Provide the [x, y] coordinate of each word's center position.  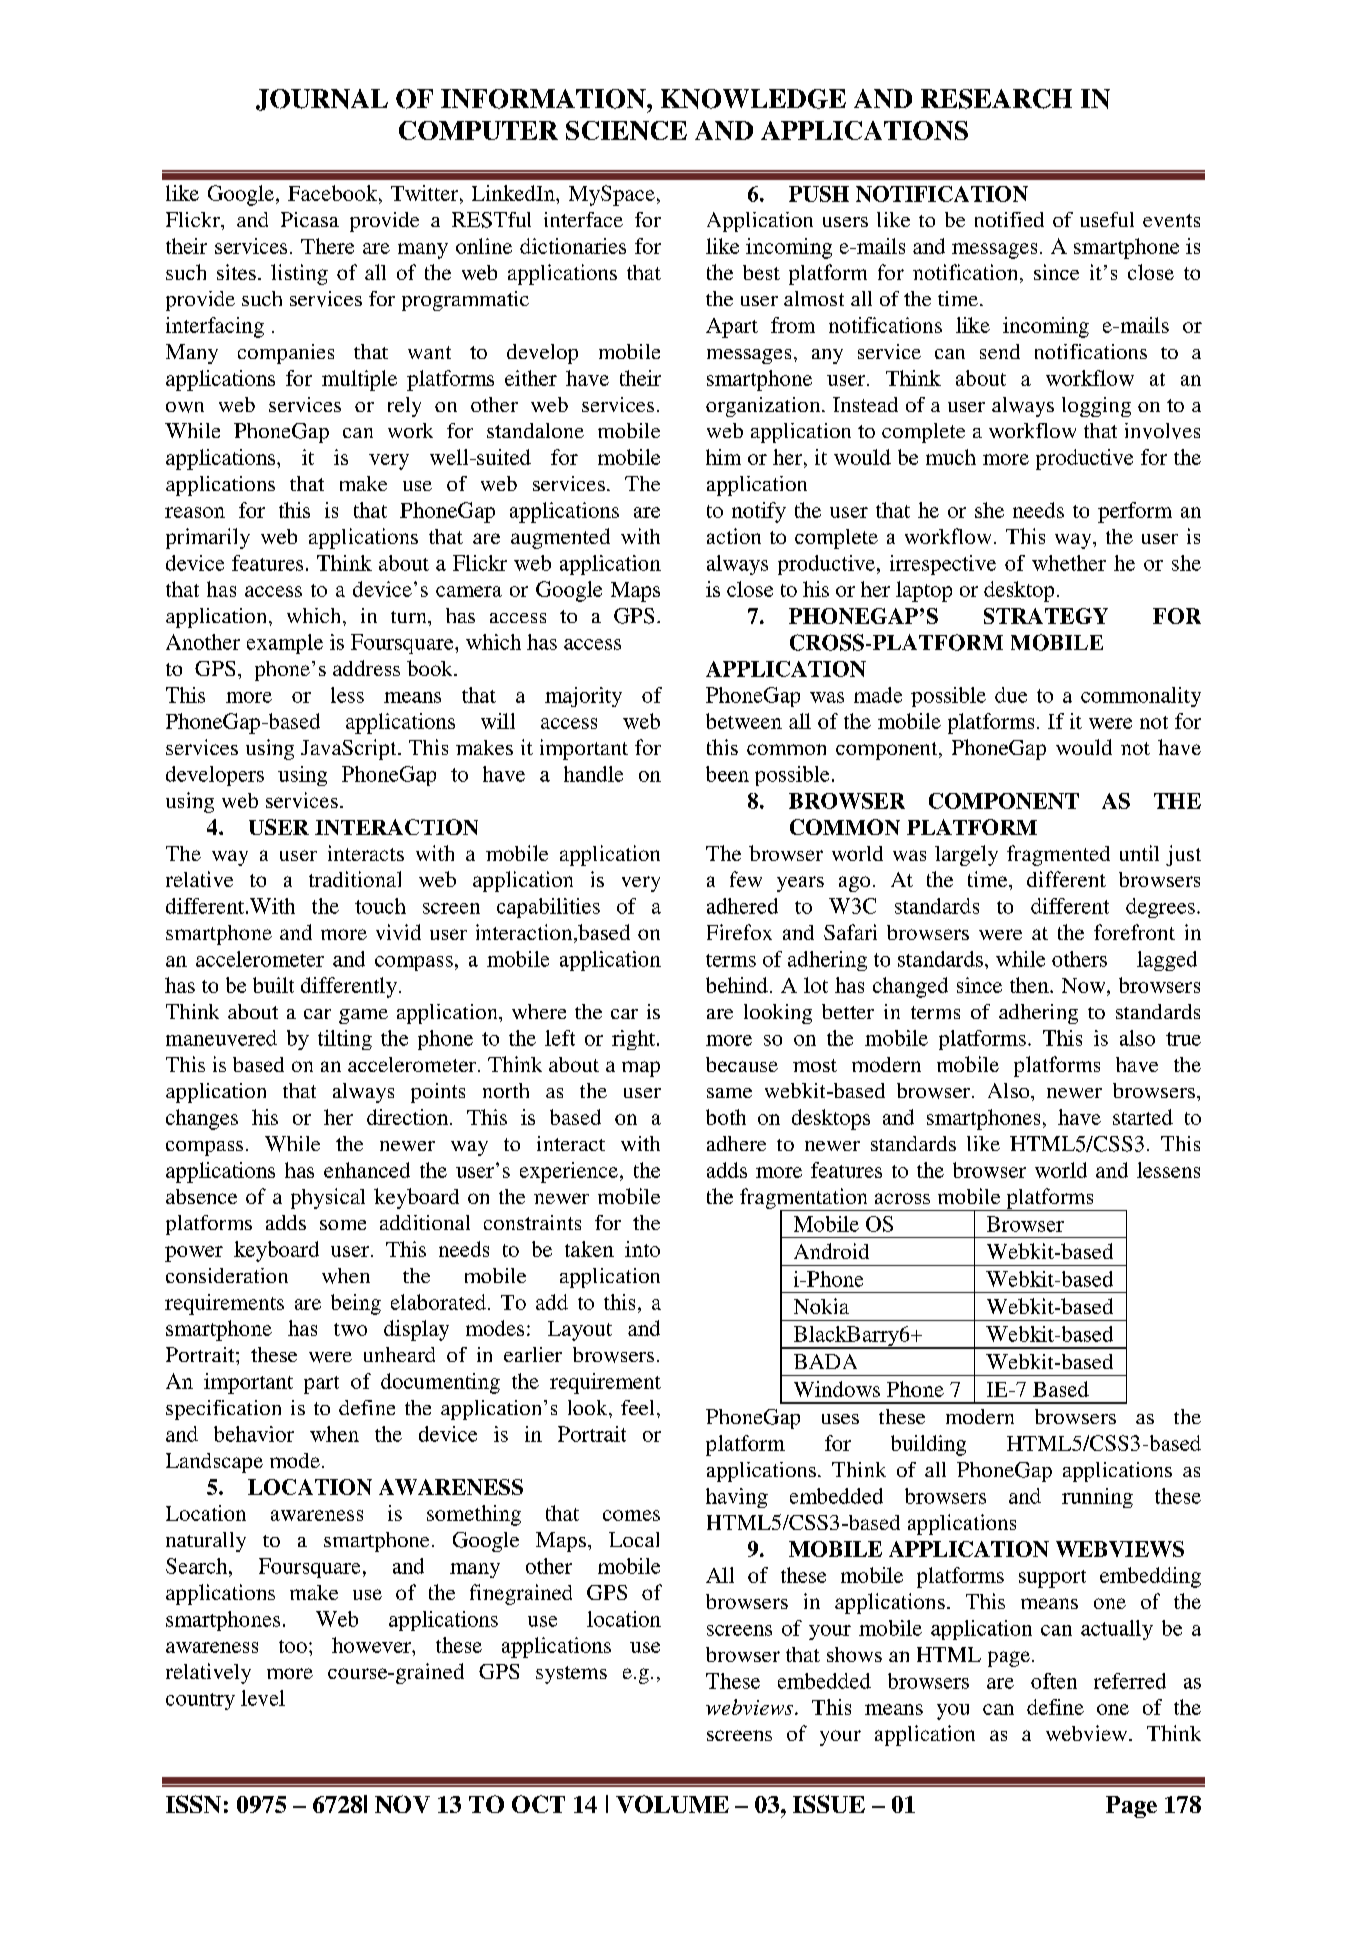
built [273, 985]
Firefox [739, 932]
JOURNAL [322, 100]
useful [1107, 219]
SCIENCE [626, 130]
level [263, 1698]
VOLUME [672, 1804]
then [1030, 985]
